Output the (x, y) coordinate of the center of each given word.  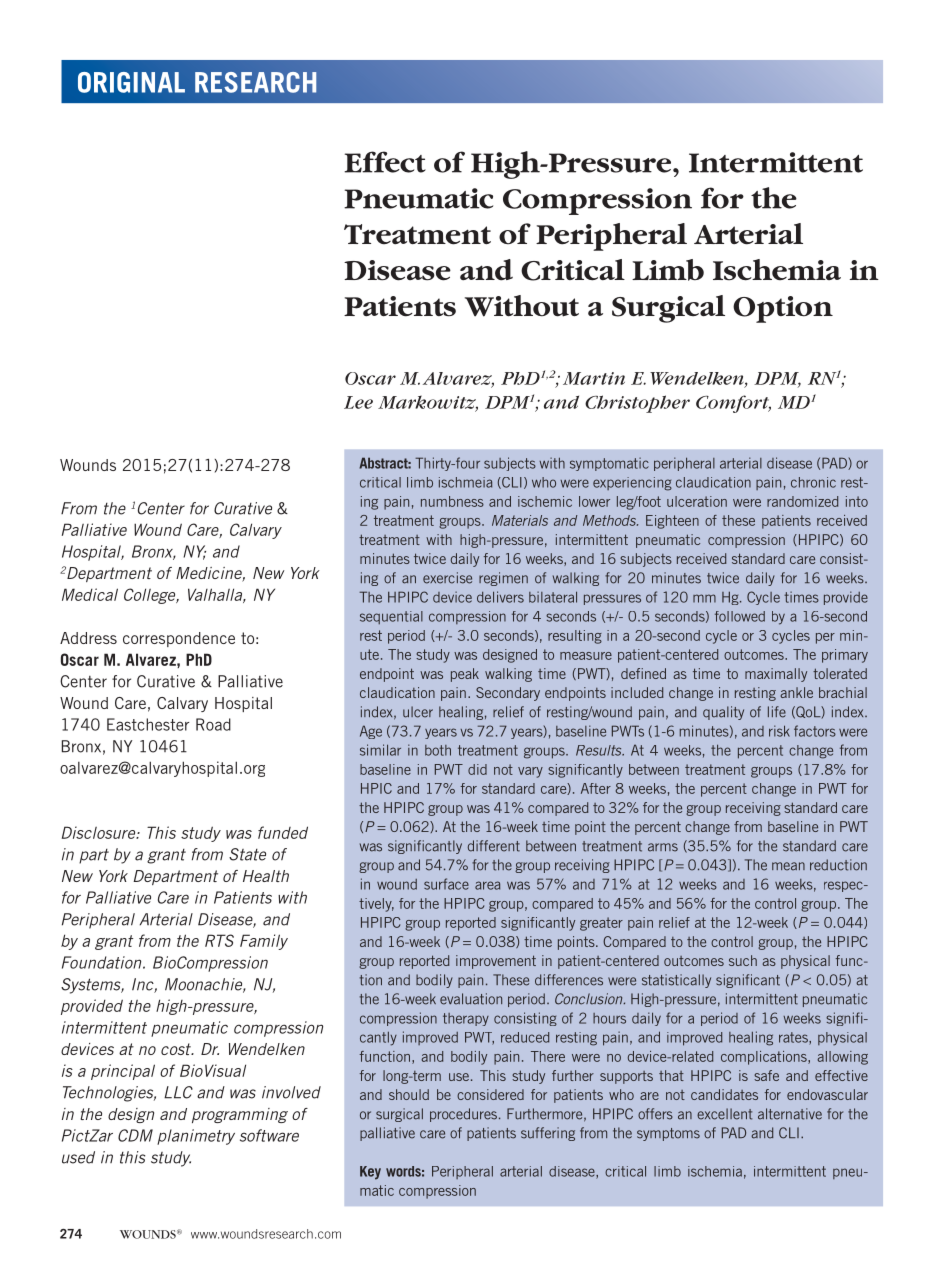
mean (788, 866)
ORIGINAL (131, 82)
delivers (500, 597)
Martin (594, 378)
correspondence (179, 639)
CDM (135, 1135)
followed (740, 616)
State (247, 854)
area (487, 885)
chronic (813, 482)
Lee (358, 402)
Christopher (637, 404)
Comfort (733, 404)
